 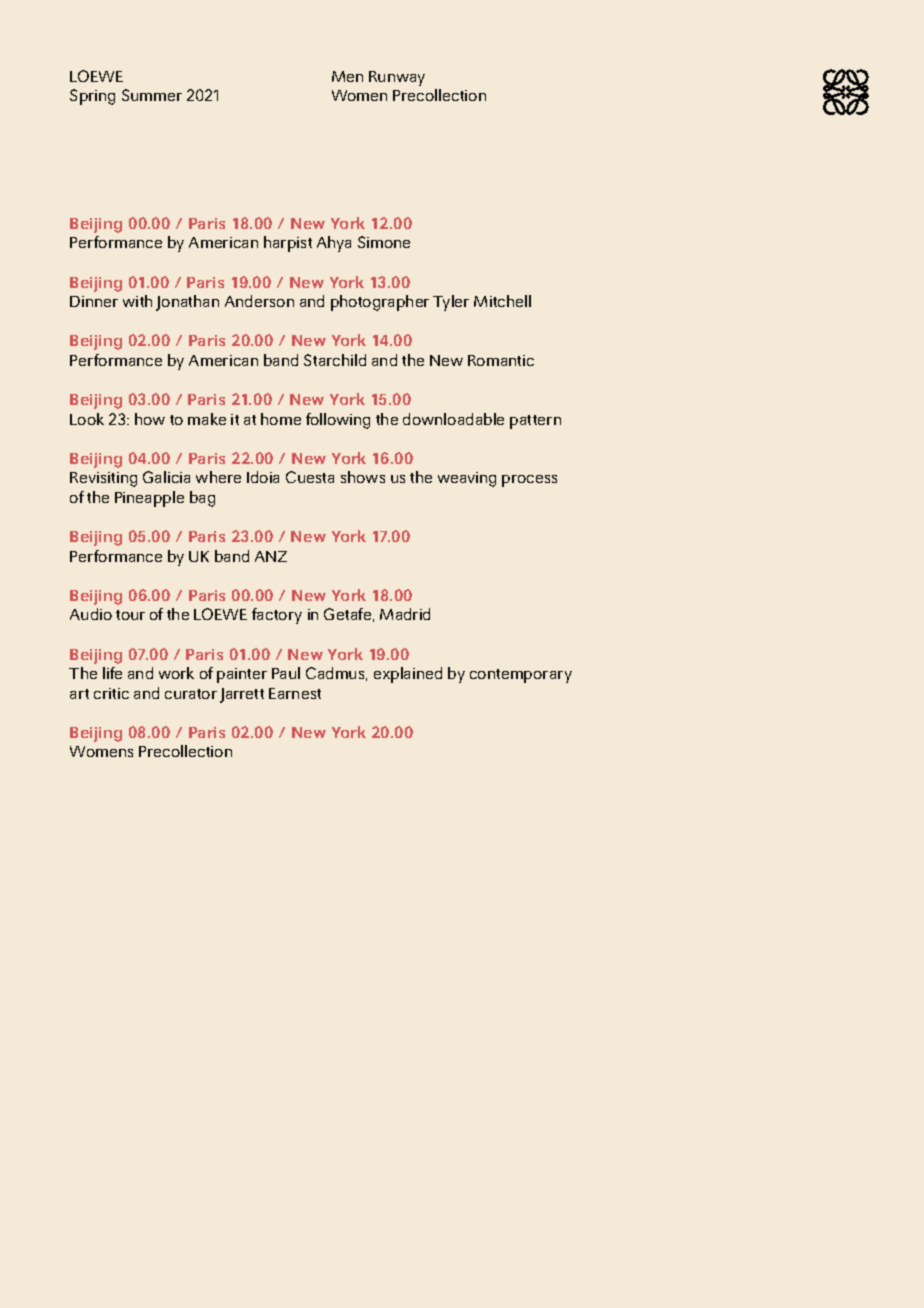 What do you see at coordinates (149, 499) in the image?
I see `Pineapple` at bounding box center [149, 499].
